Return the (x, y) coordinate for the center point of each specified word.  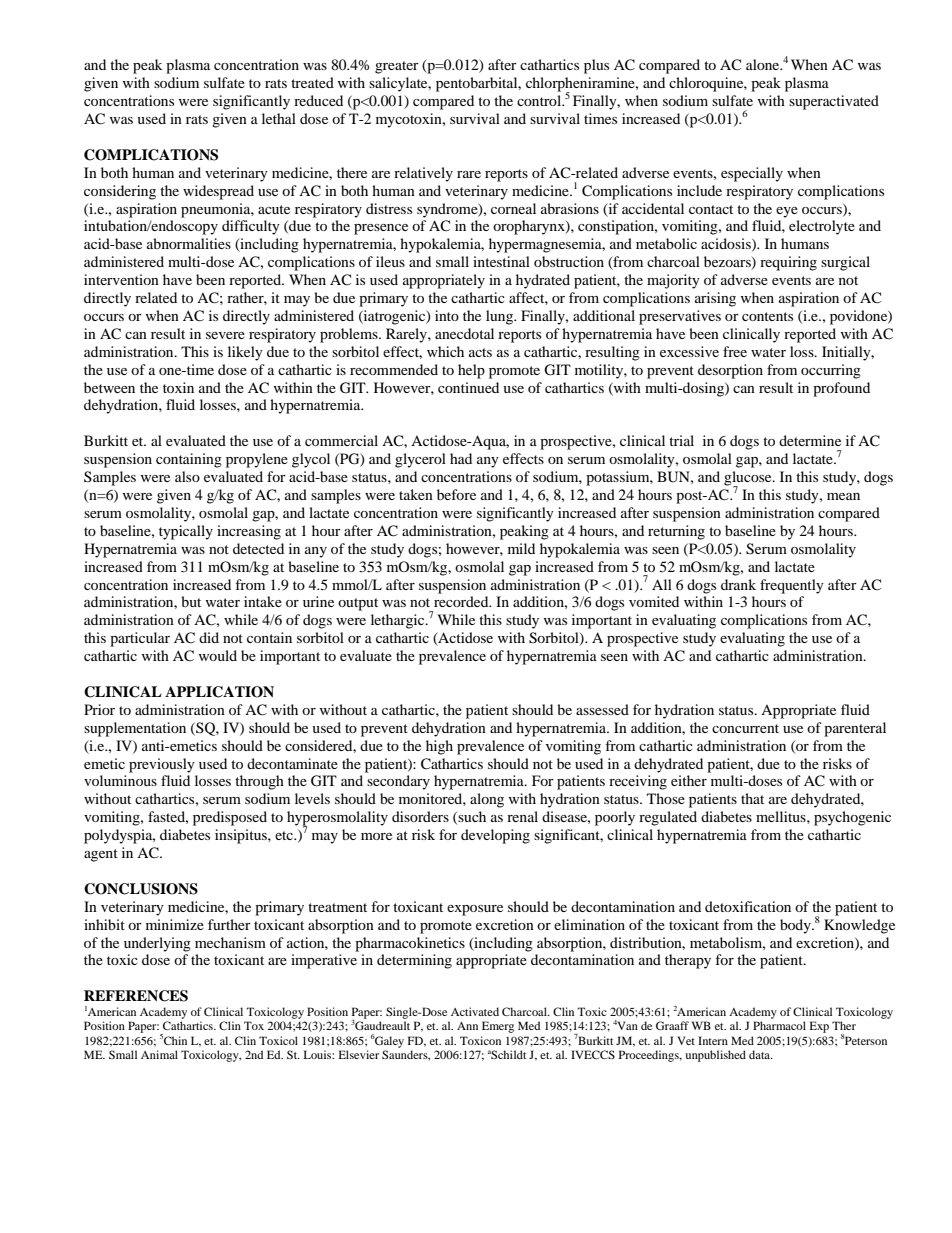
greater (397, 67)
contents (767, 316)
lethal (279, 118)
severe (225, 335)
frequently (792, 586)
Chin (175, 1040)
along (487, 800)
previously (162, 765)
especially (752, 174)
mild (521, 548)
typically (186, 532)
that (752, 798)
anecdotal (464, 333)
